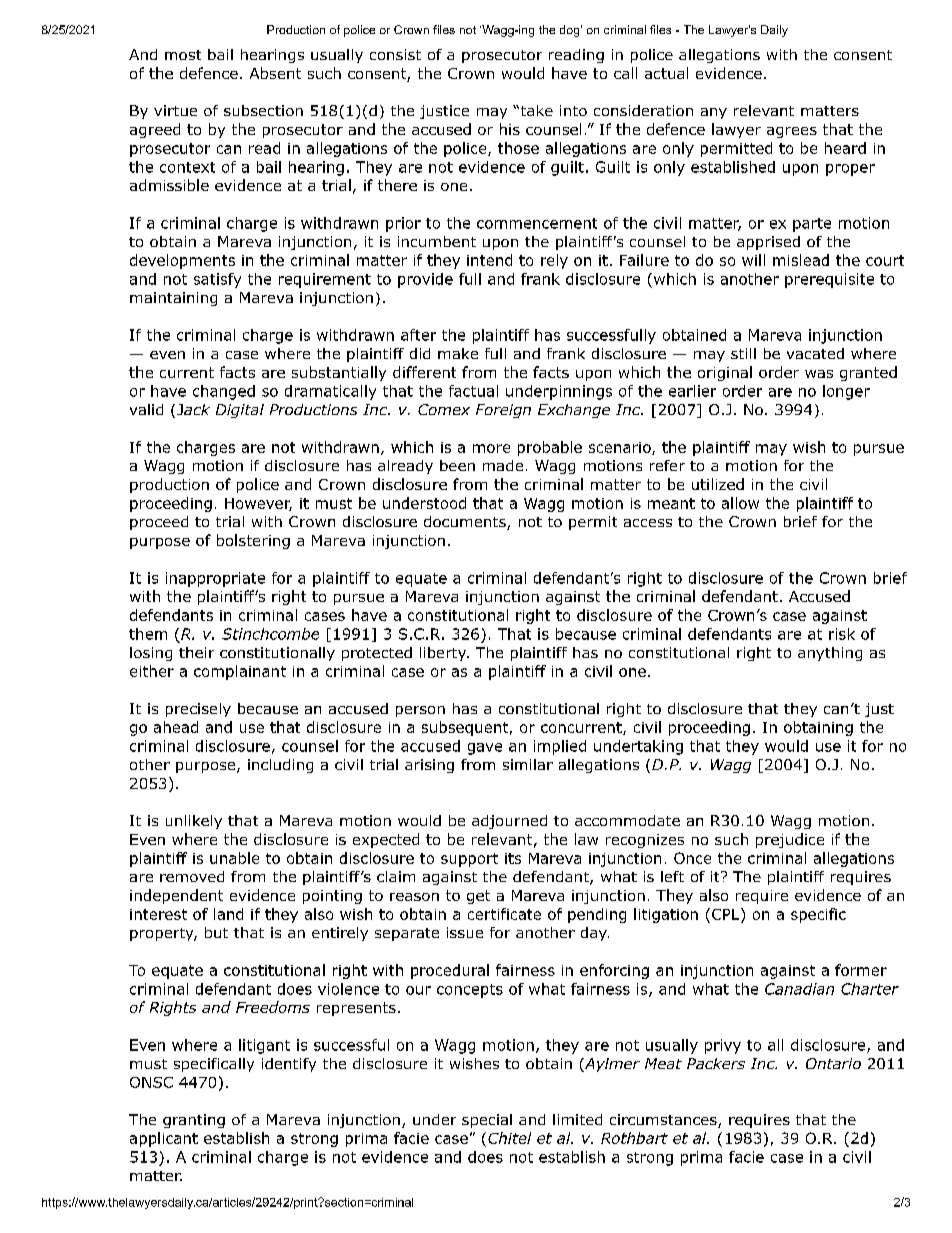  What do you see at coordinates (240, 411) in the page?
I see `Digital` at bounding box center [240, 411].
